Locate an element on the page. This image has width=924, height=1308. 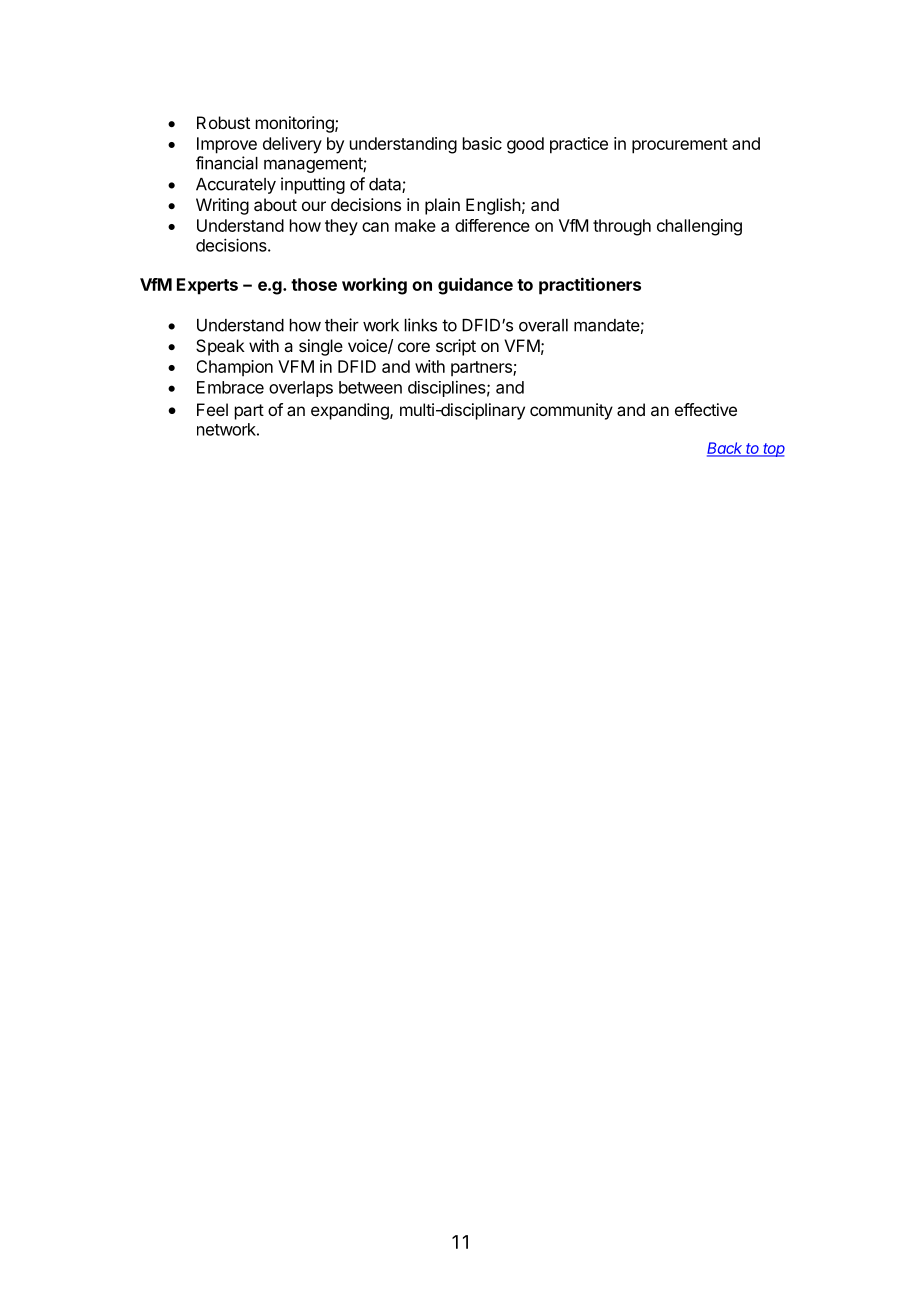
guidance is located at coordinates (475, 286).
